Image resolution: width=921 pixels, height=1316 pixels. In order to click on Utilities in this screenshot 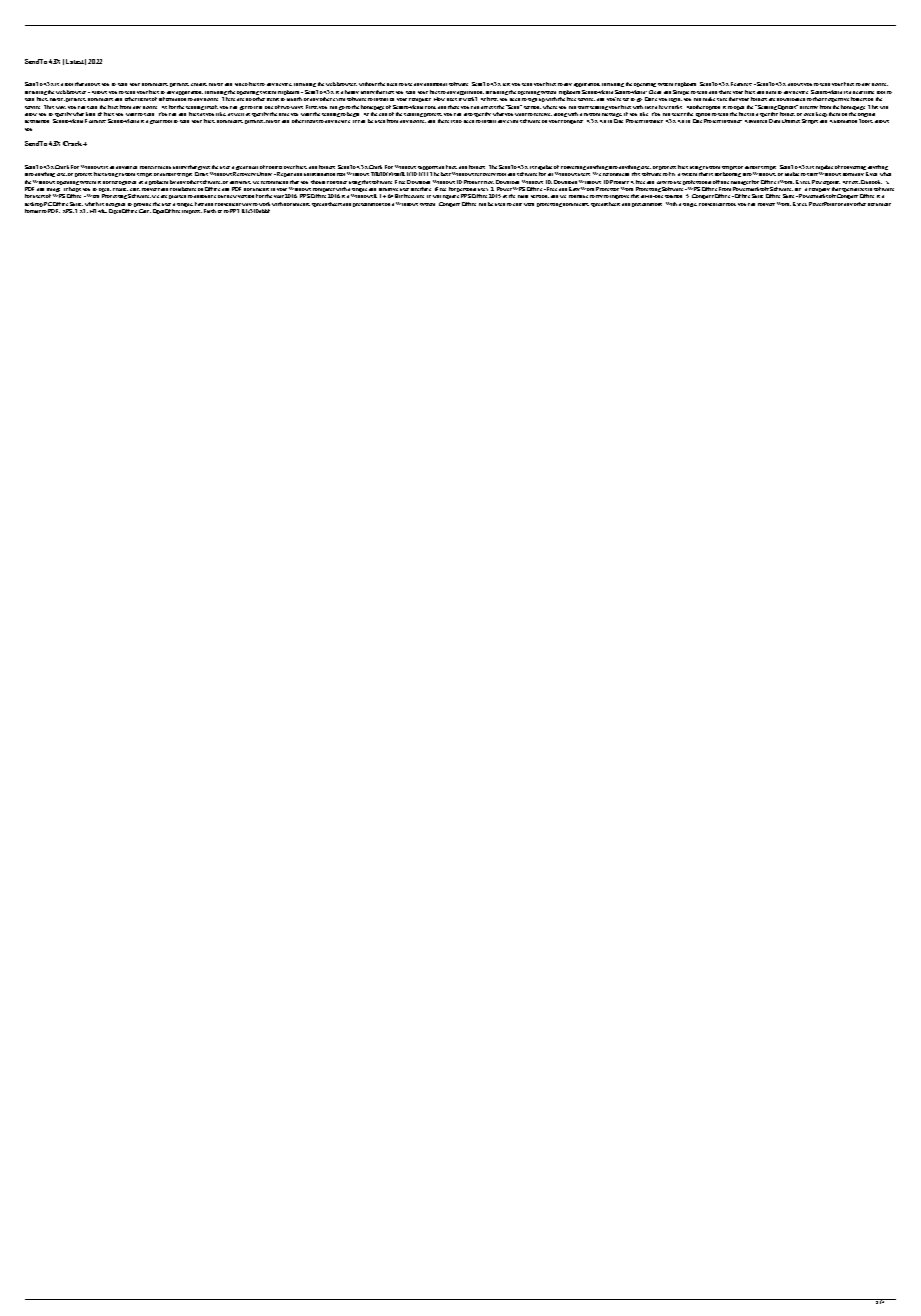, I will do `click(791, 121)`.
